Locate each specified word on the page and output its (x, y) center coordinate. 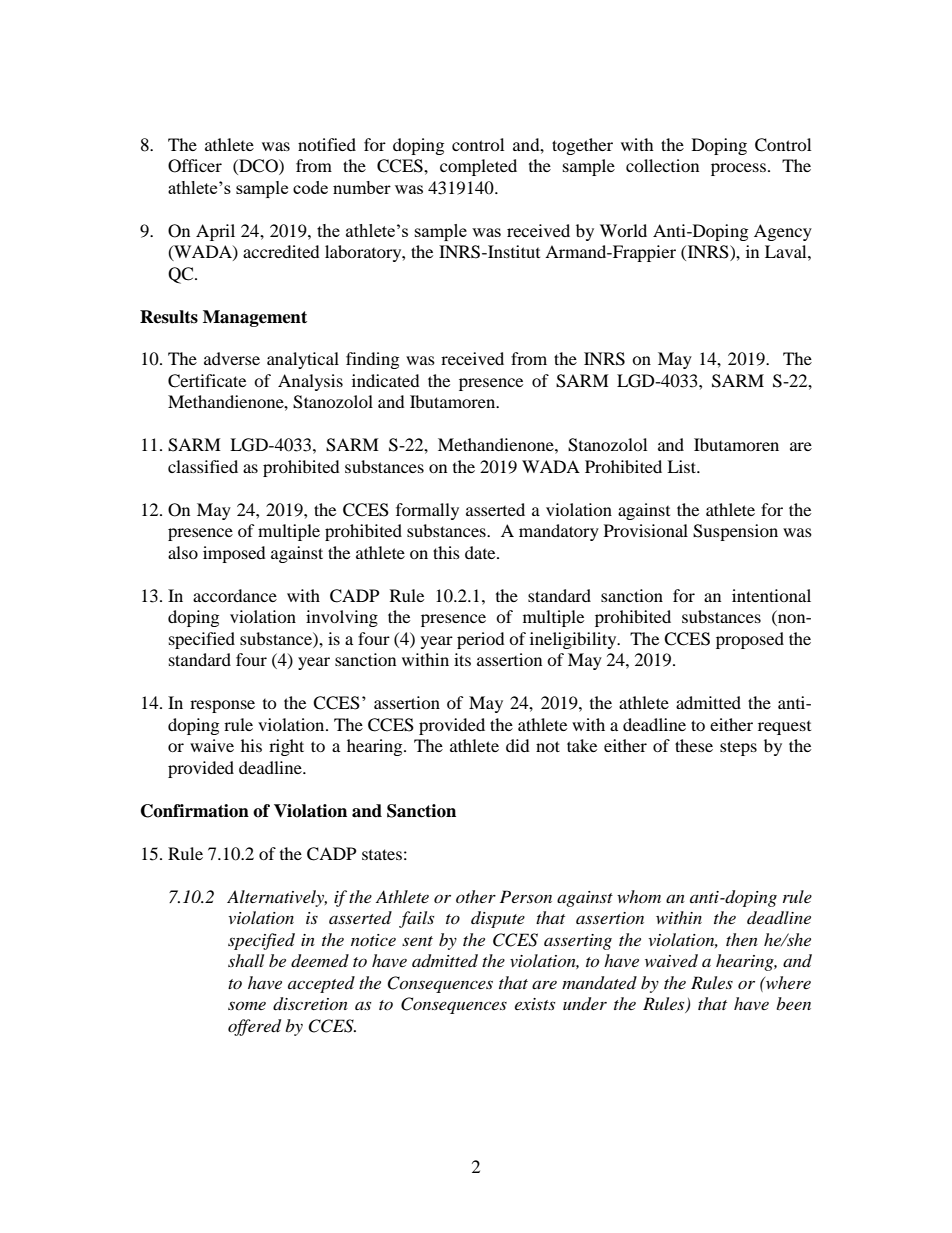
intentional (771, 595)
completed (478, 167)
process (738, 169)
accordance (235, 595)
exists (535, 1004)
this (446, 552)
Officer (195, 166)
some (247, 1005)
